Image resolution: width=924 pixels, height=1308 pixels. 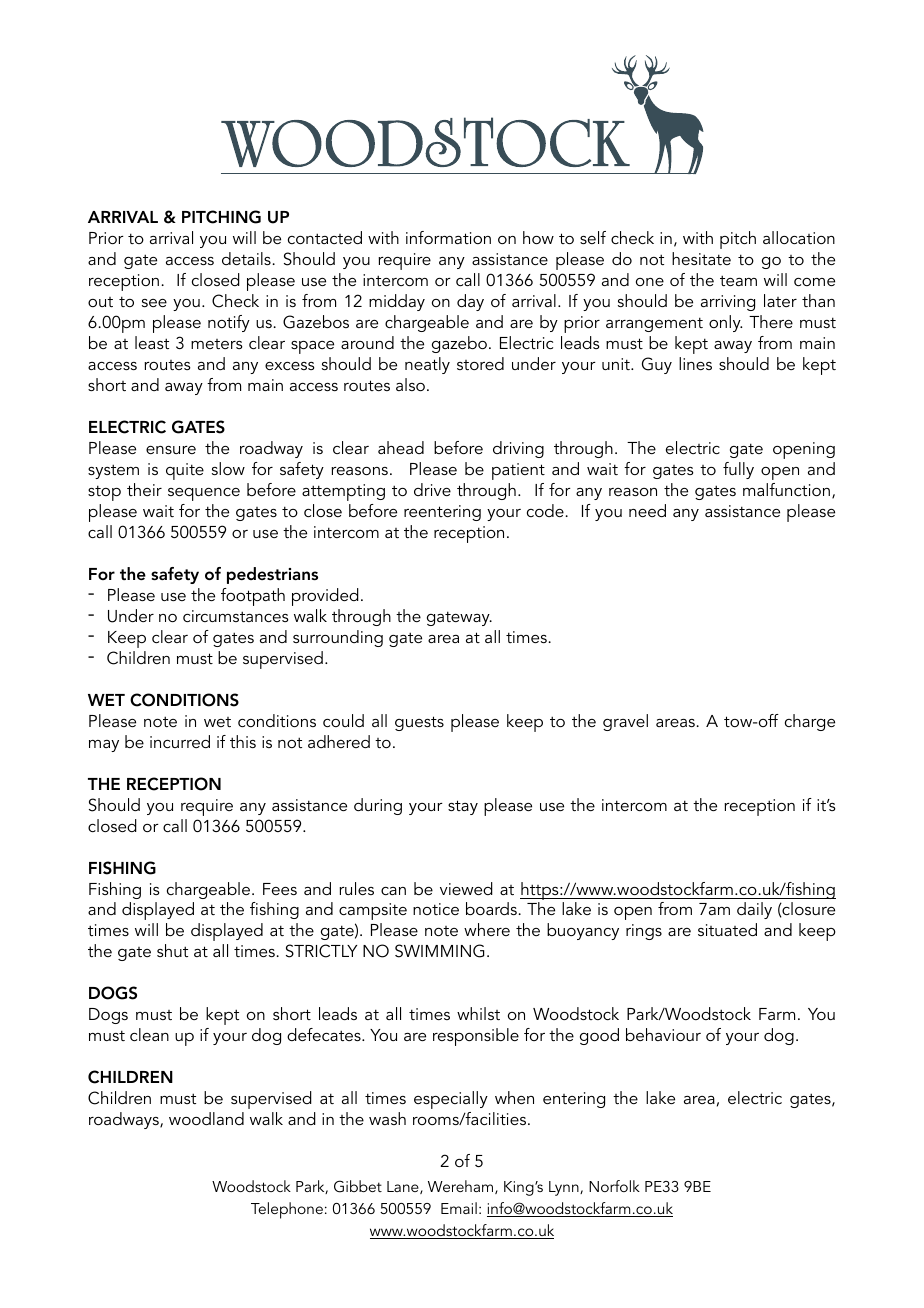 I want to click on details, so click(x=247, y=258).
